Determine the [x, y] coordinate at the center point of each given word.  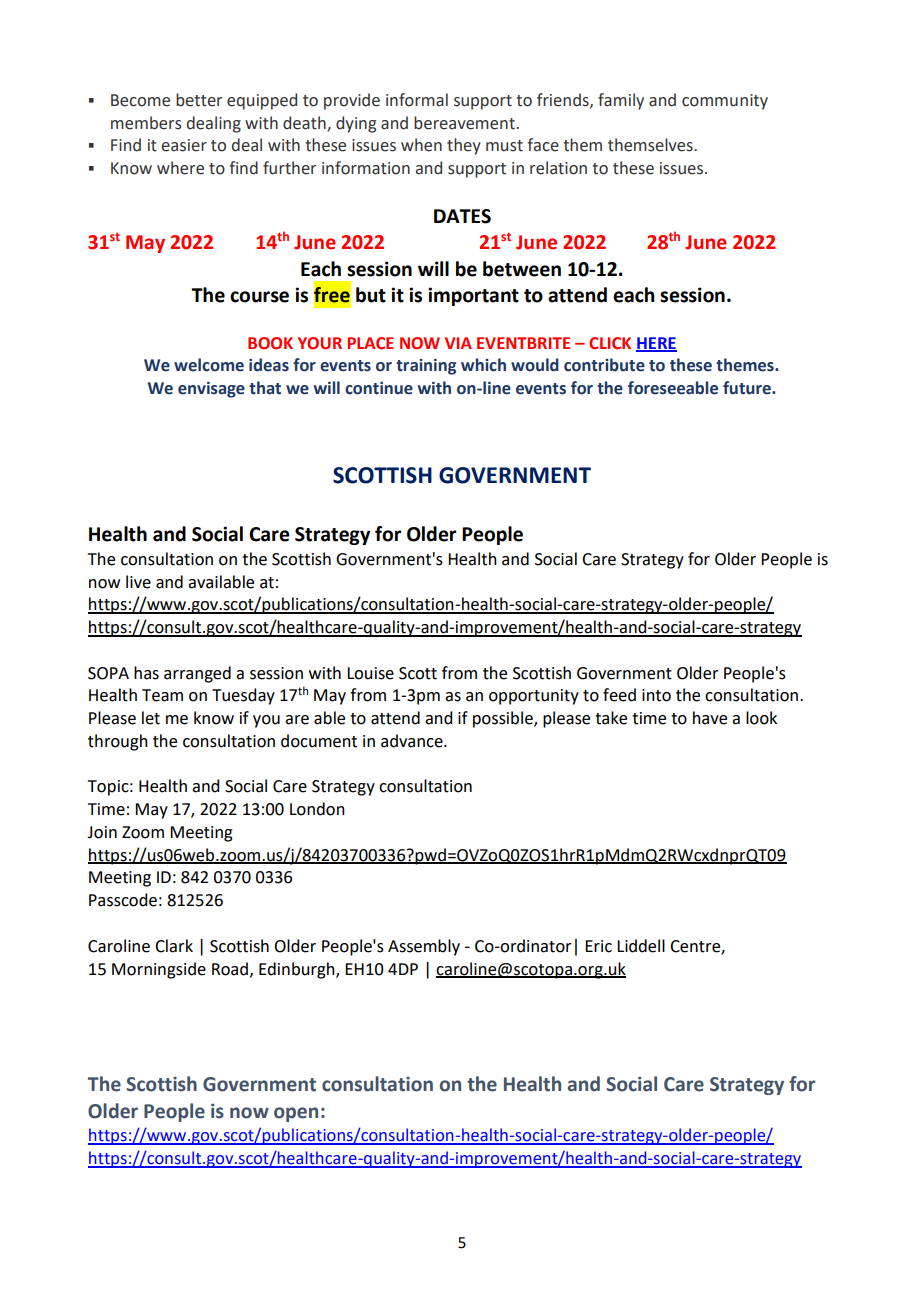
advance [413, 741]
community [725, 102]
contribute [604, 365]
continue [379, 388]
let [151, 718]
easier [184, 145]
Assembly [424, 947]
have [710, 718]
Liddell [641, 946]
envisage [211, 390]
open [296, 1114]
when [421, 145]
